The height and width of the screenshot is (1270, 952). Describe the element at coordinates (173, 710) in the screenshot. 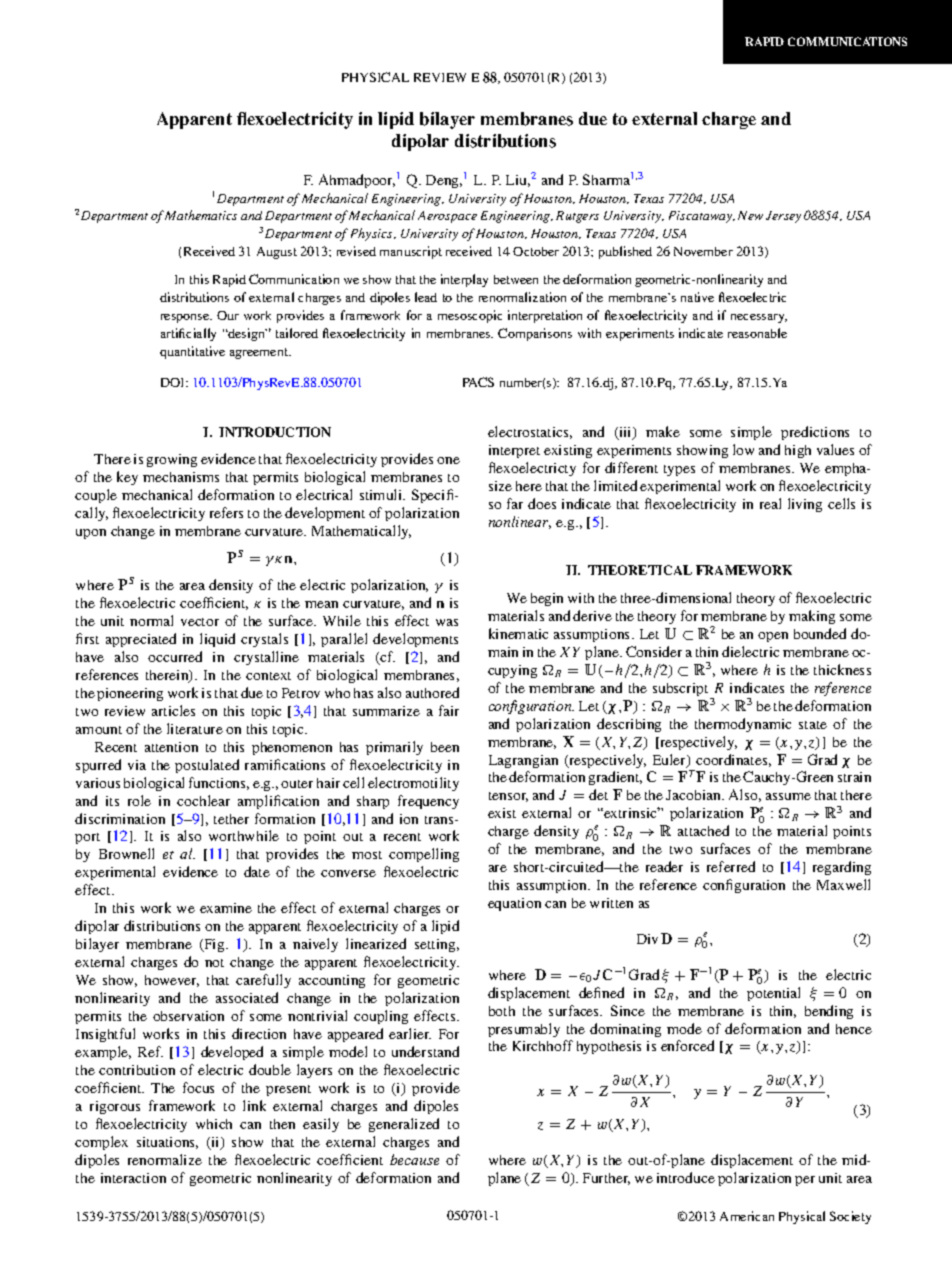

I see `articles` at that location.
